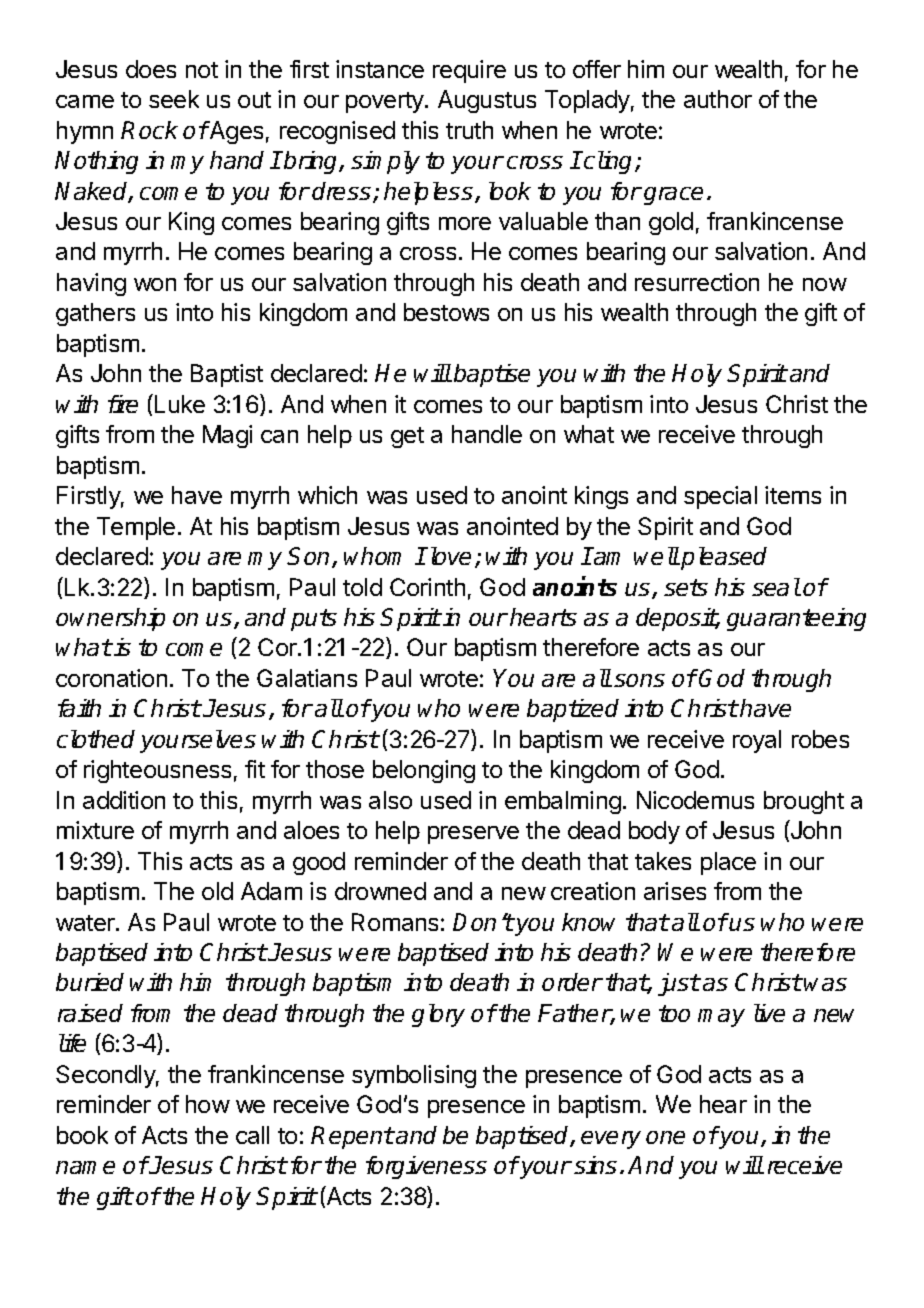 This image has width=924, height=1308. What do you see at coordinates (110, 619) in the image?
I see `ownership` at bounding box center [110, 619].
